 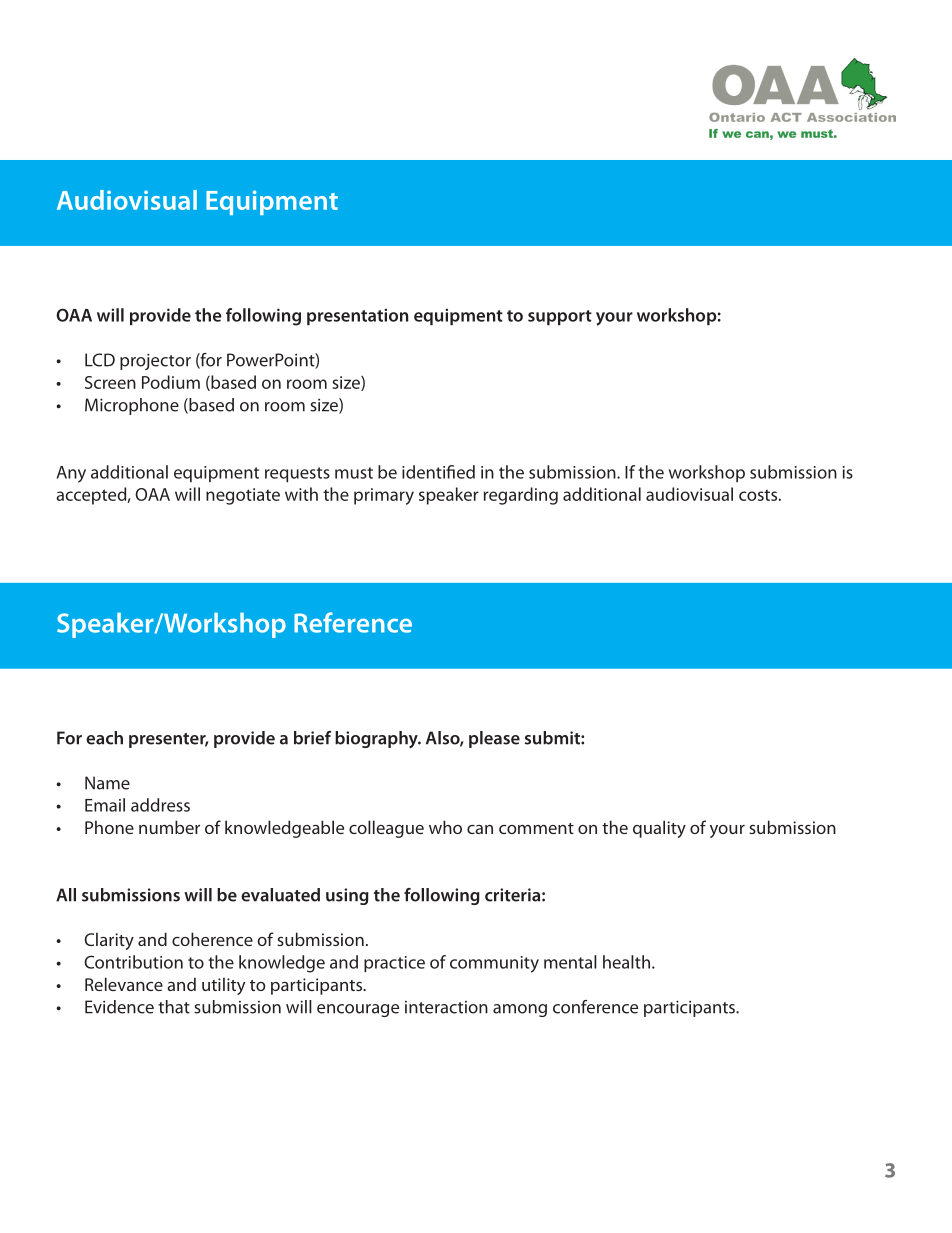 What do you see at coordinates (124, 984) in the image?
I see `Relevance` at bounding box center [124, 984].
